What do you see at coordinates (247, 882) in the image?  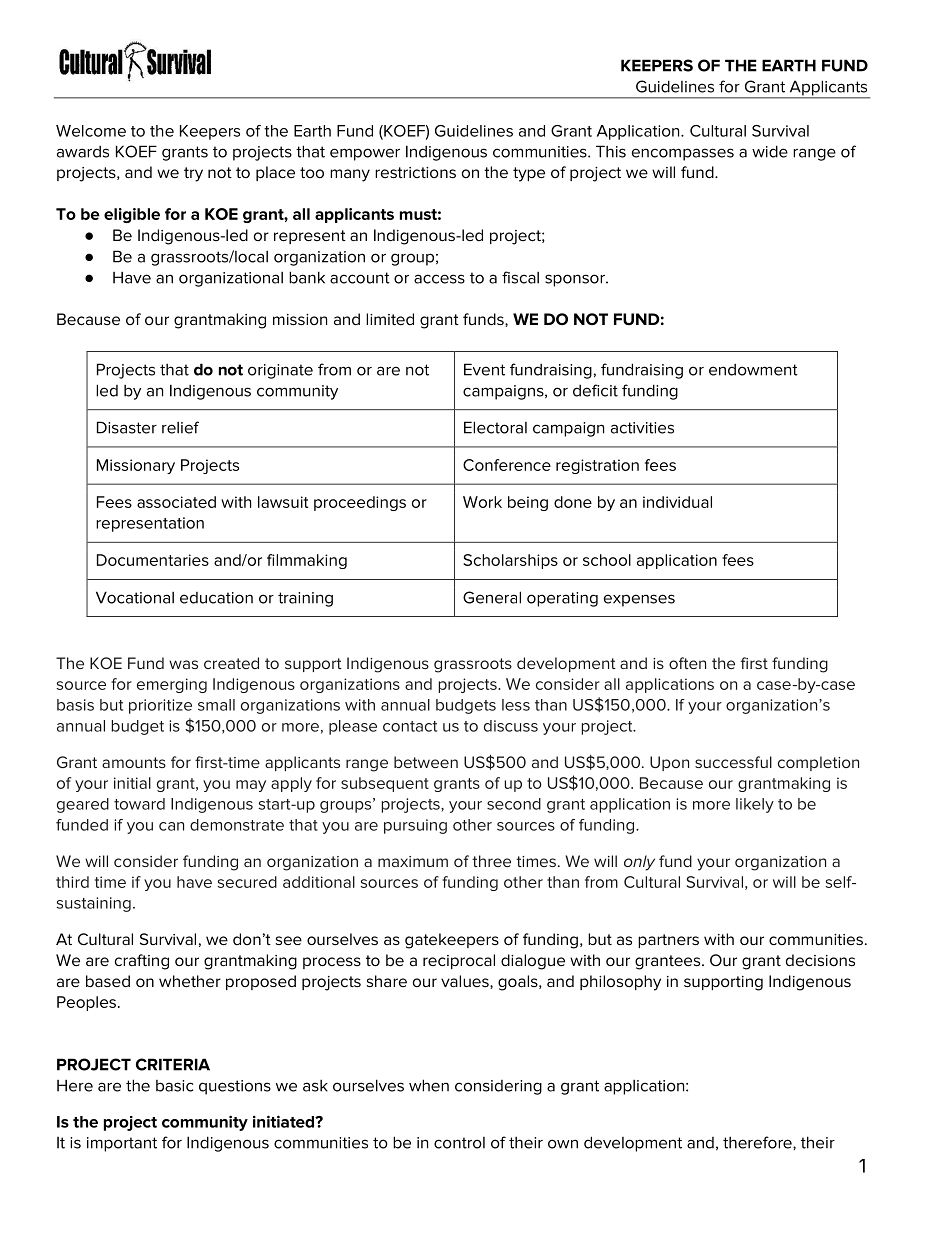 I see `secured` at bounding box center [247, 882].
